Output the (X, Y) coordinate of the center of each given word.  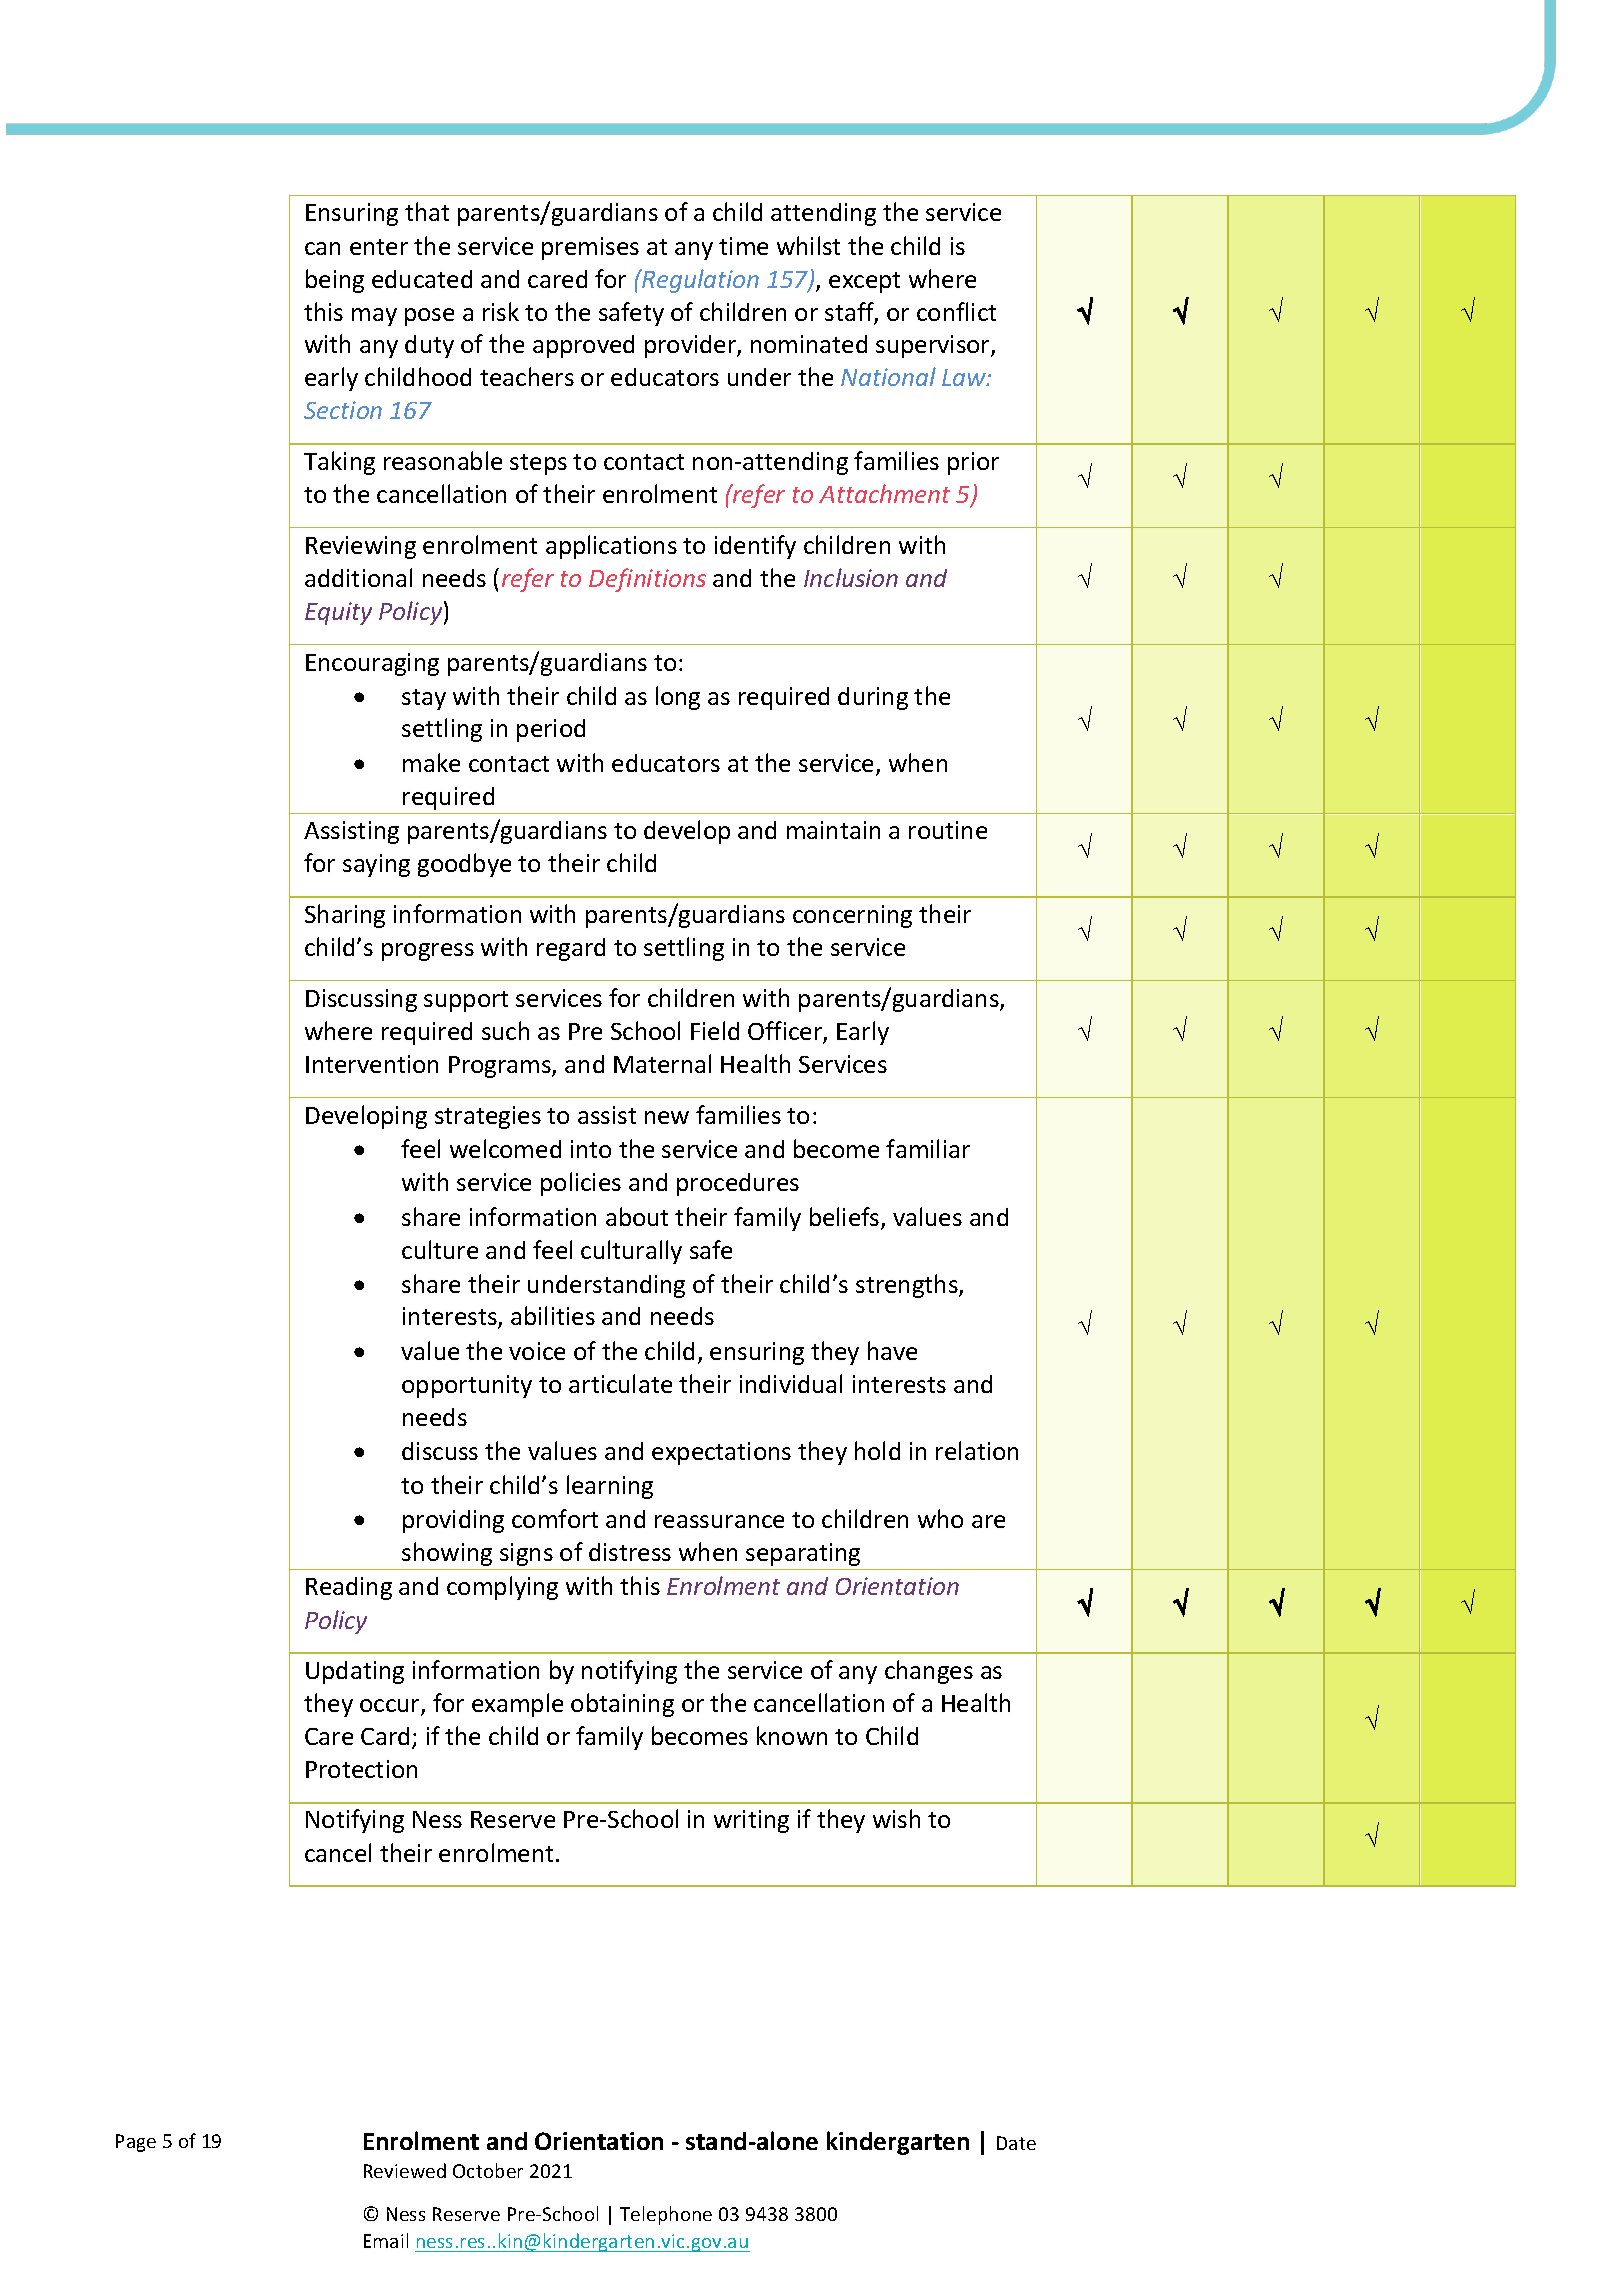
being (335, 281)
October (488, 2170)
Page (136, 2143)
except (864, 282)
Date (1016, 2143)
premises (590, 248)
